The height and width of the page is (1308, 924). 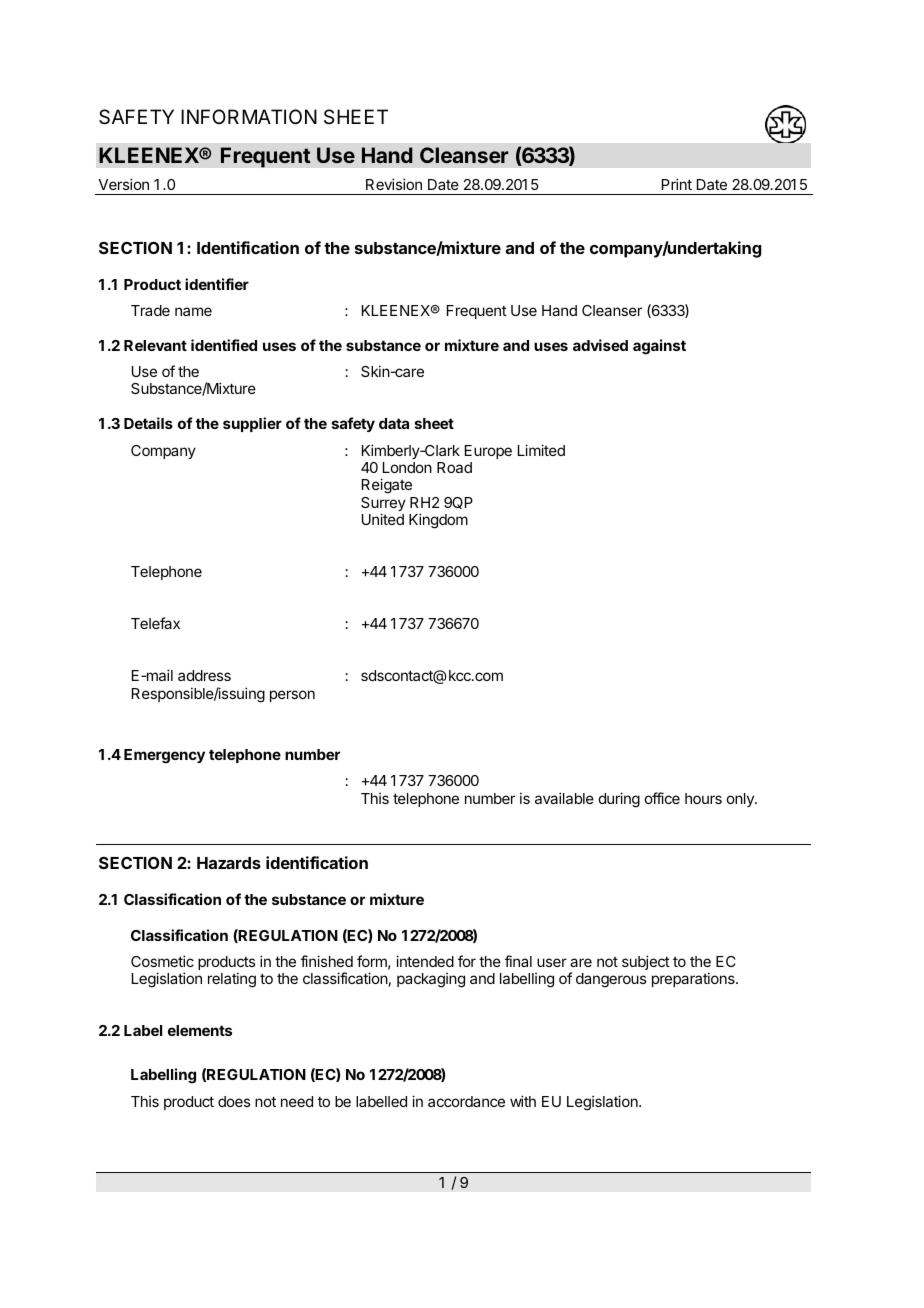 What do you see at coordinates (204, 675) in the page?
I see `address` at bounding box center [204, 675].
